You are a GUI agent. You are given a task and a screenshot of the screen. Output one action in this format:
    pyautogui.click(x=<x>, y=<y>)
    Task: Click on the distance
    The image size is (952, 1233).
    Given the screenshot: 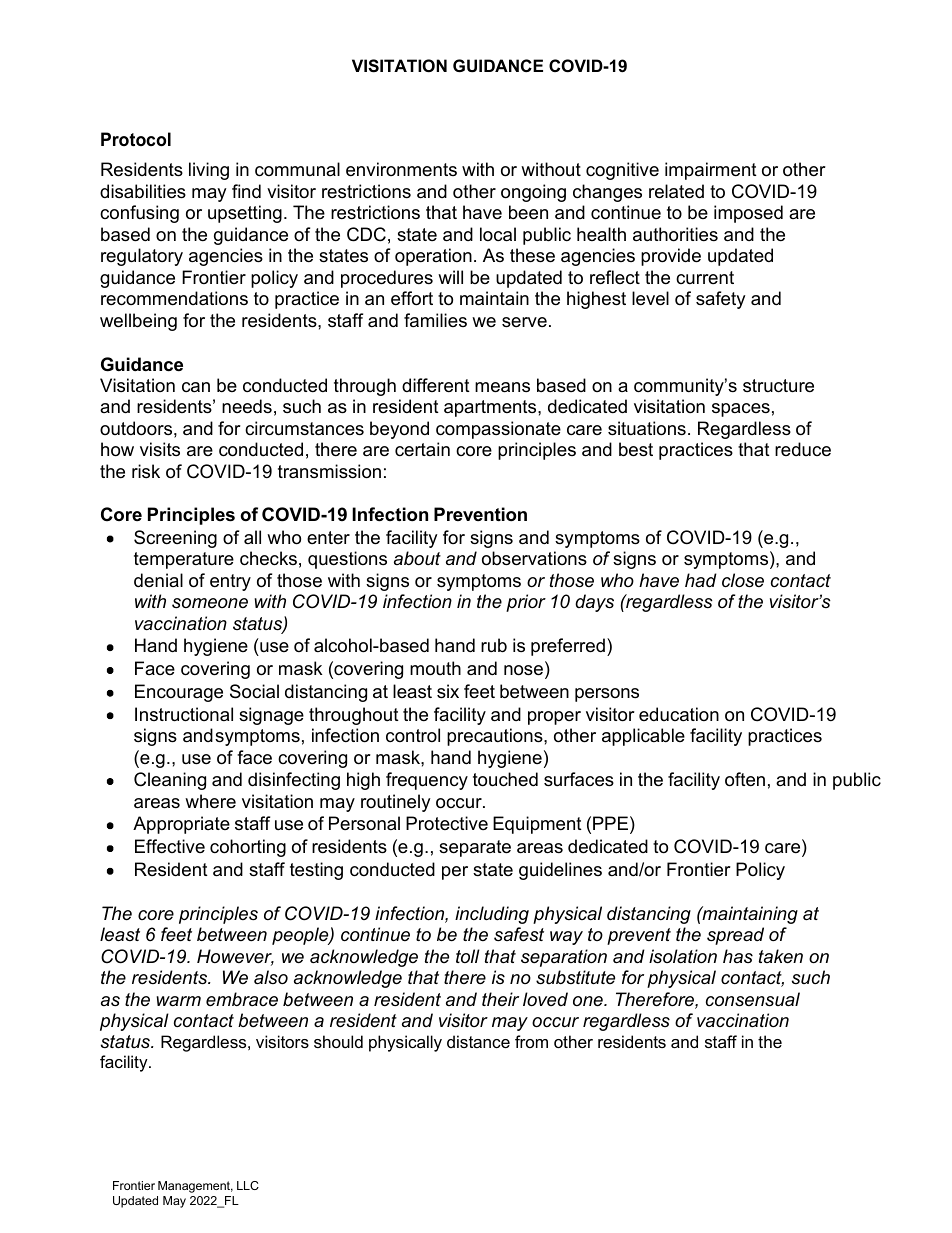 What is the action you would take?
    pyautogui.click(x=478, y=1041)
